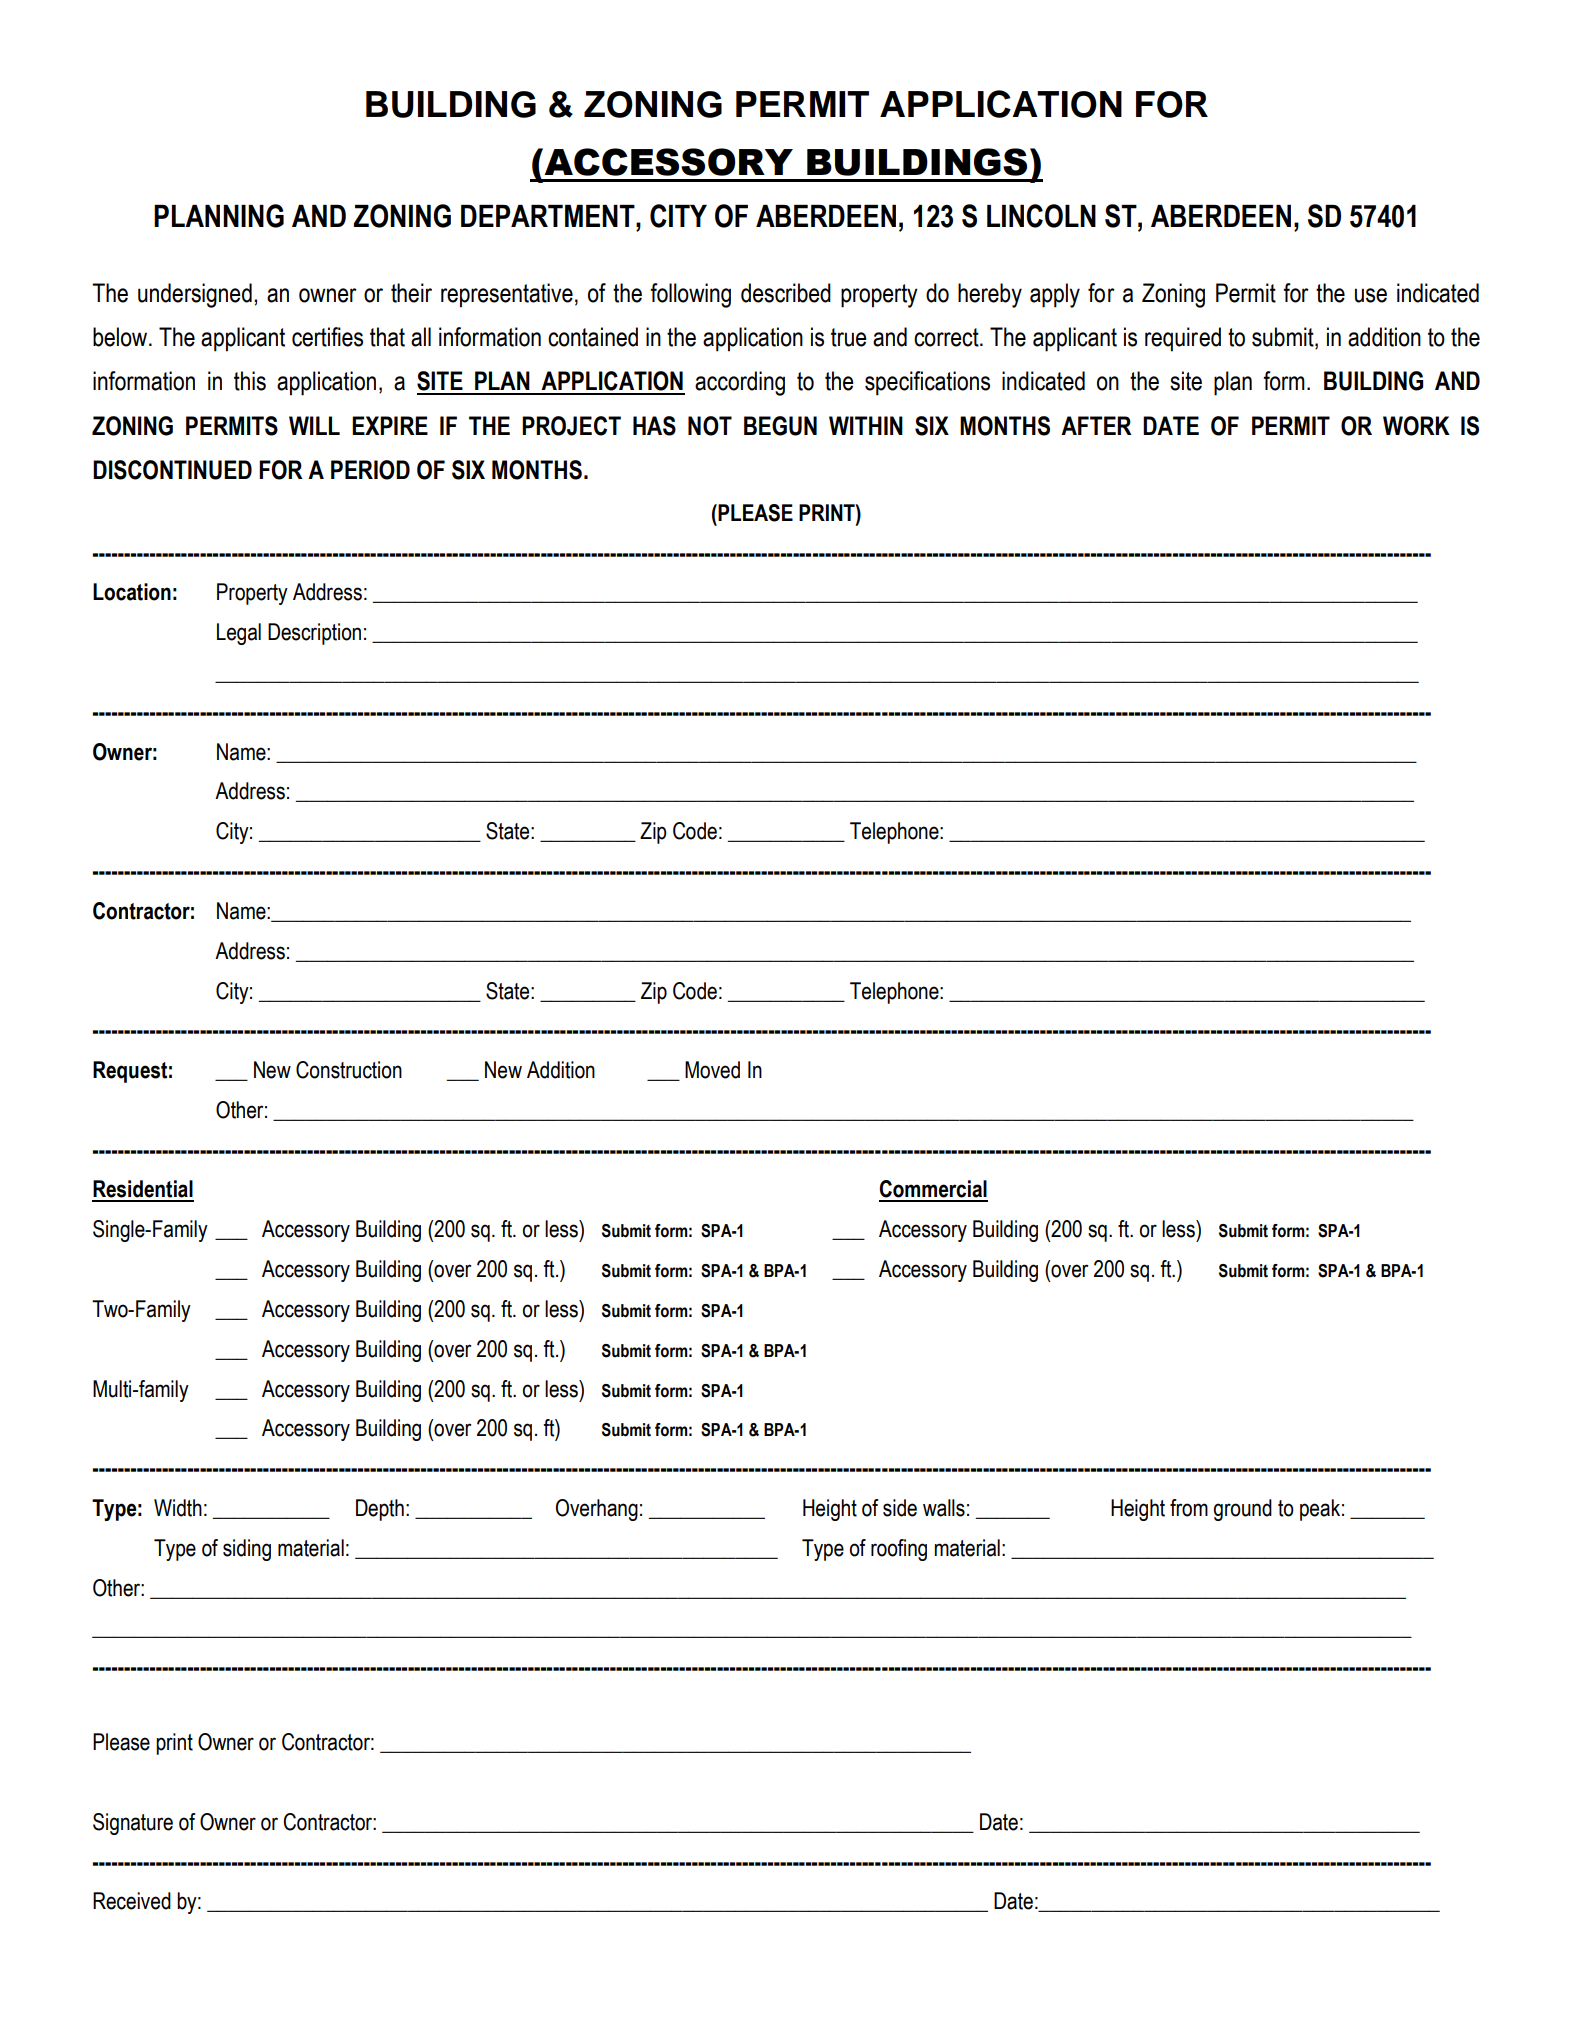 The image size is (1573, 2035). What do you see at coordinates (314, 634) in the document?
I see `Description` at bounding box center [314, 634].
